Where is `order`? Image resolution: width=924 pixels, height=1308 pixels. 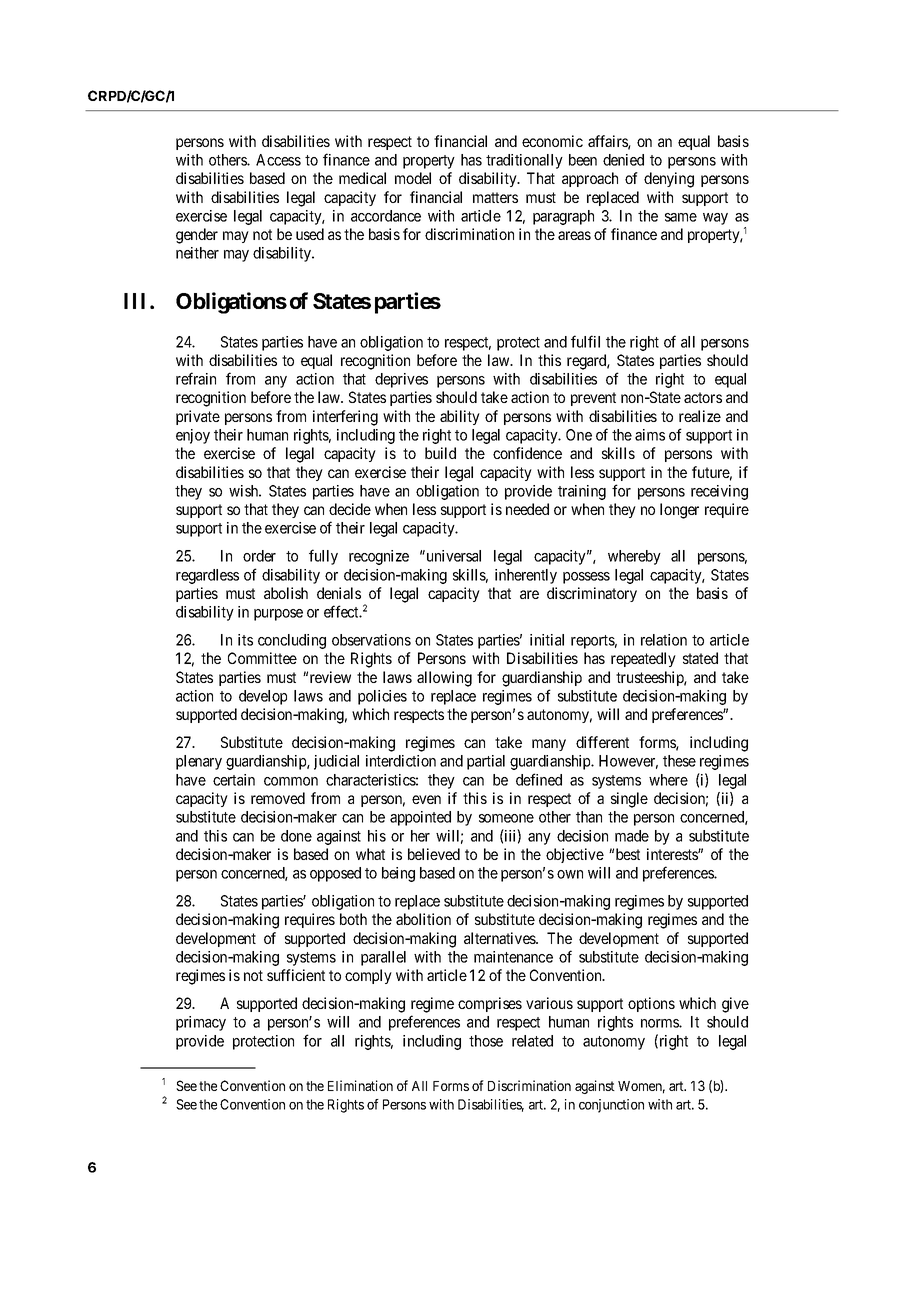
order is located at coordinates (259, 556).
